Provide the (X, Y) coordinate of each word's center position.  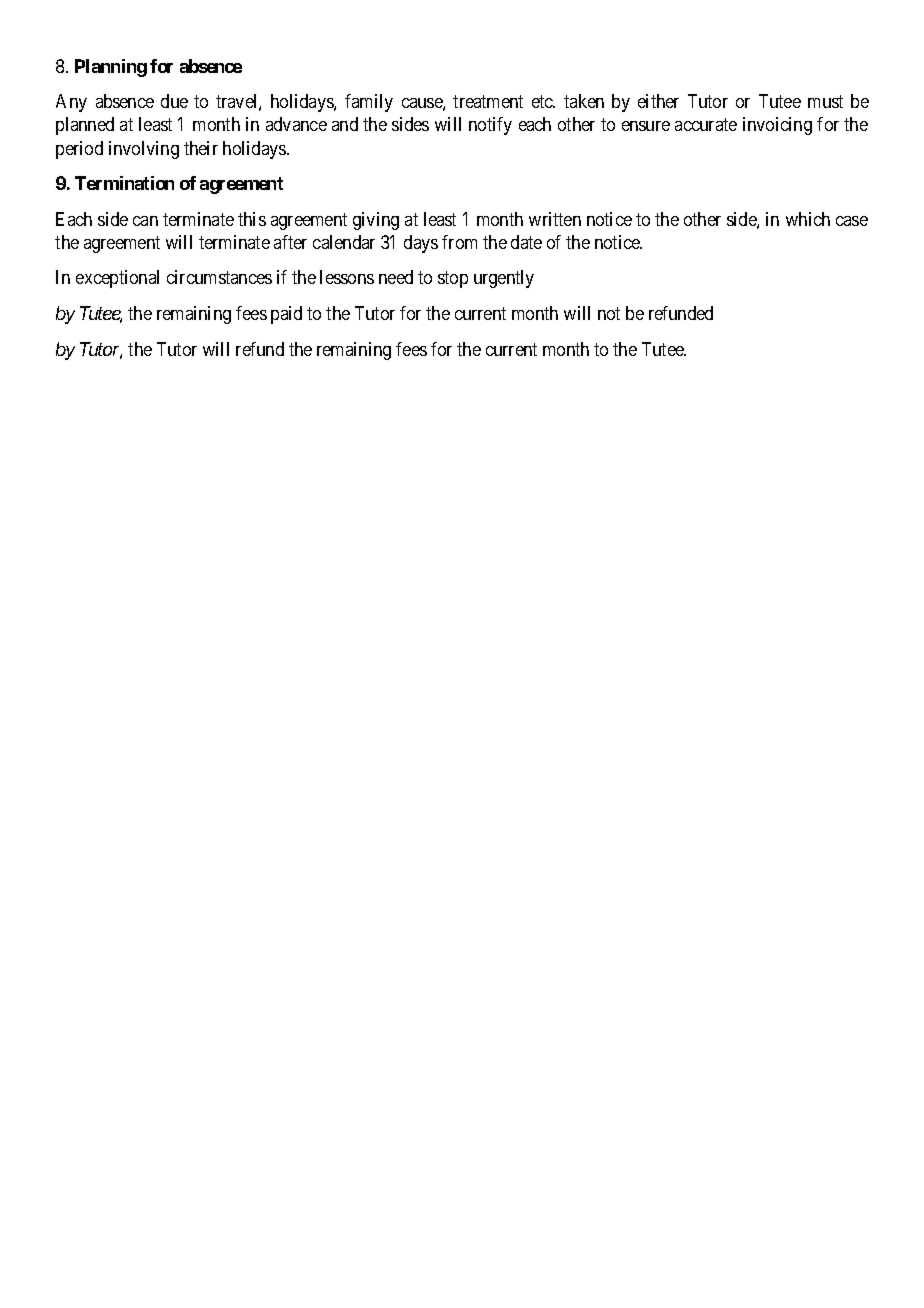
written (555, 219)
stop (453, 280)
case (852, 221)
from (459, 242)
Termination (124, 183)
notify (490, 126)
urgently (504, 279)
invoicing (777, 126)
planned (85, 126)
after (290, 242)
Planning (111, 68)
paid (286, 315)
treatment (488, 102)
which (808, 219)
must (825, 102)
